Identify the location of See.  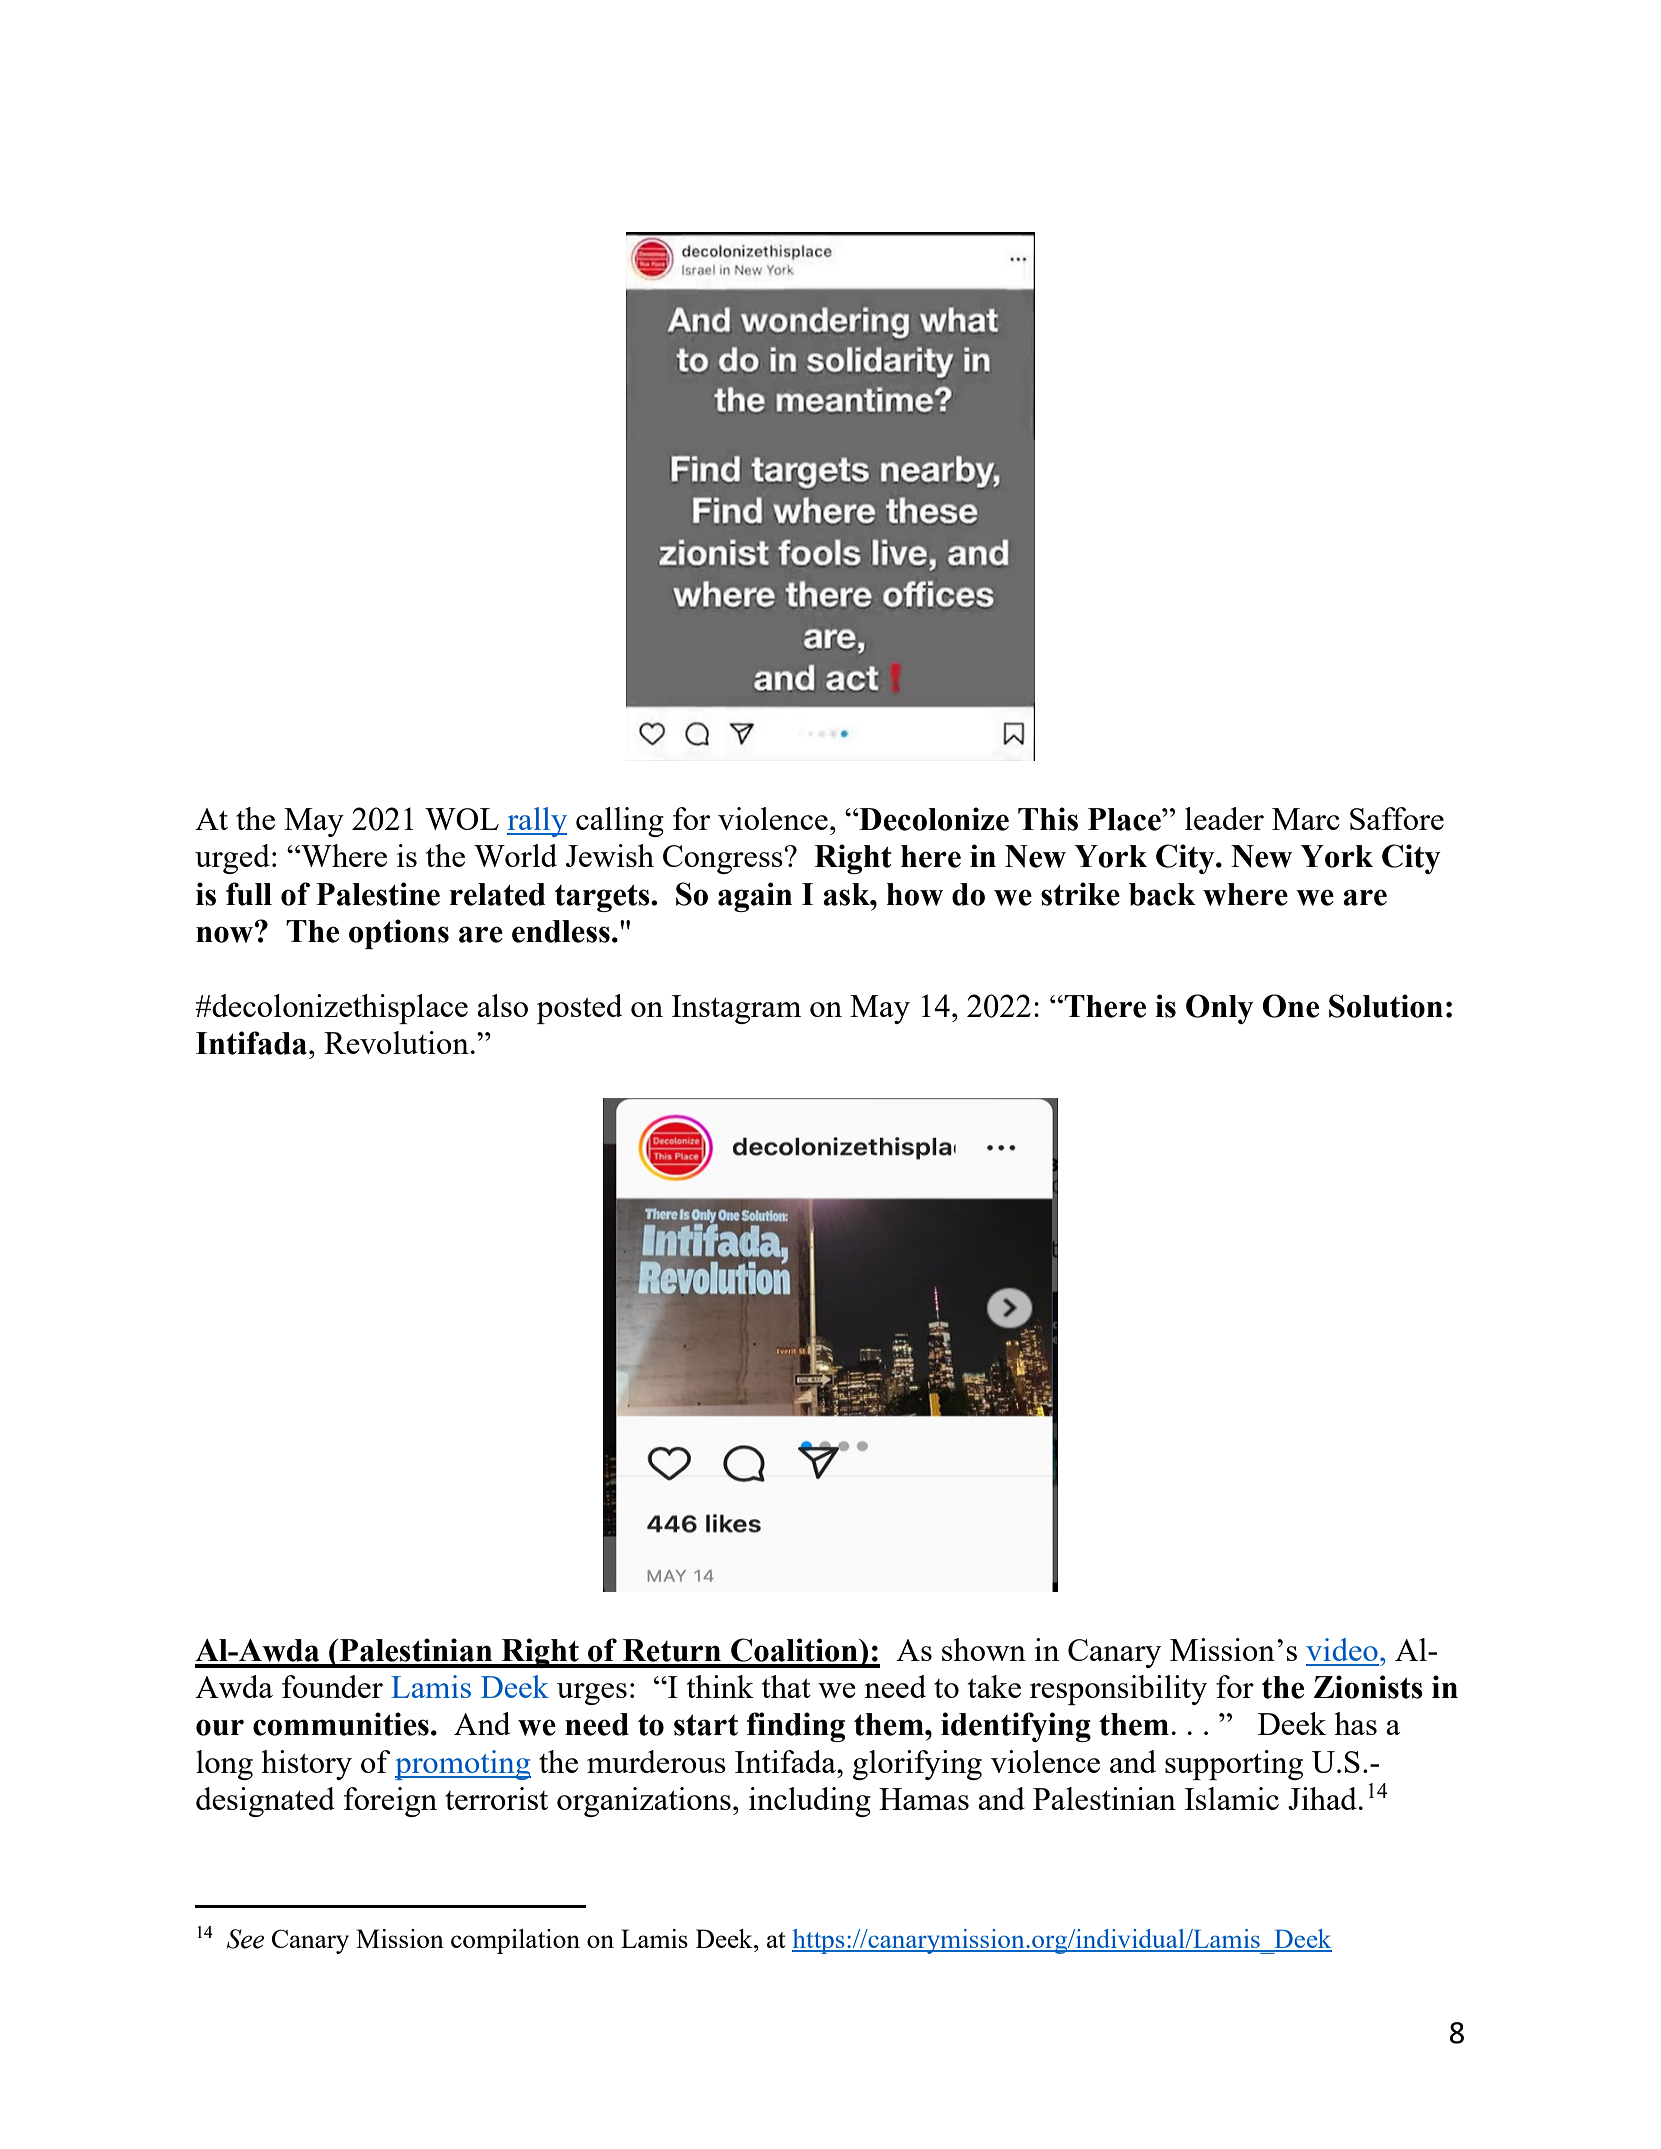
(245, 1939).
